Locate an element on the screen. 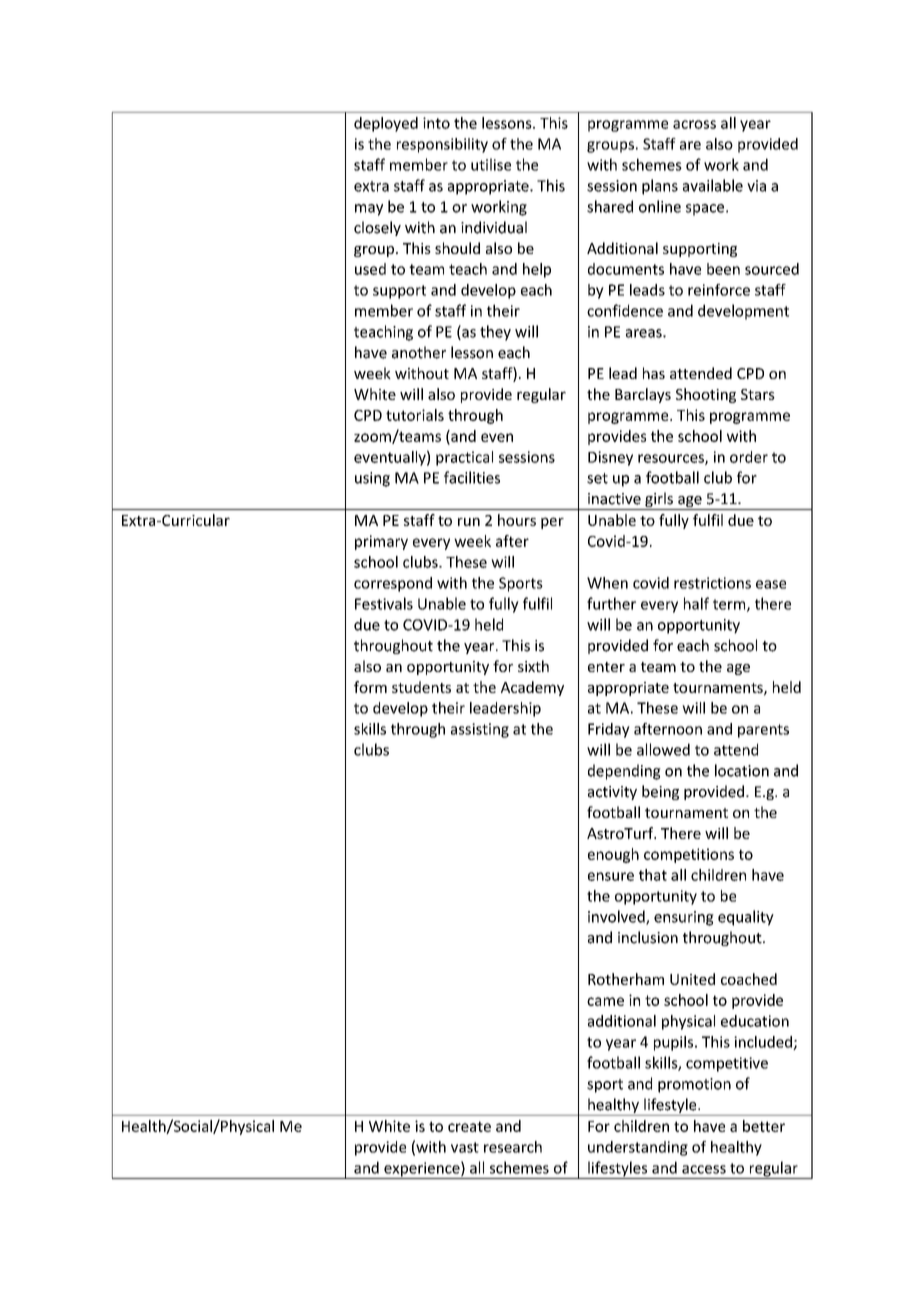 This screenshot has width=924, height=1308. create is located at coordinates (469, 1126).
